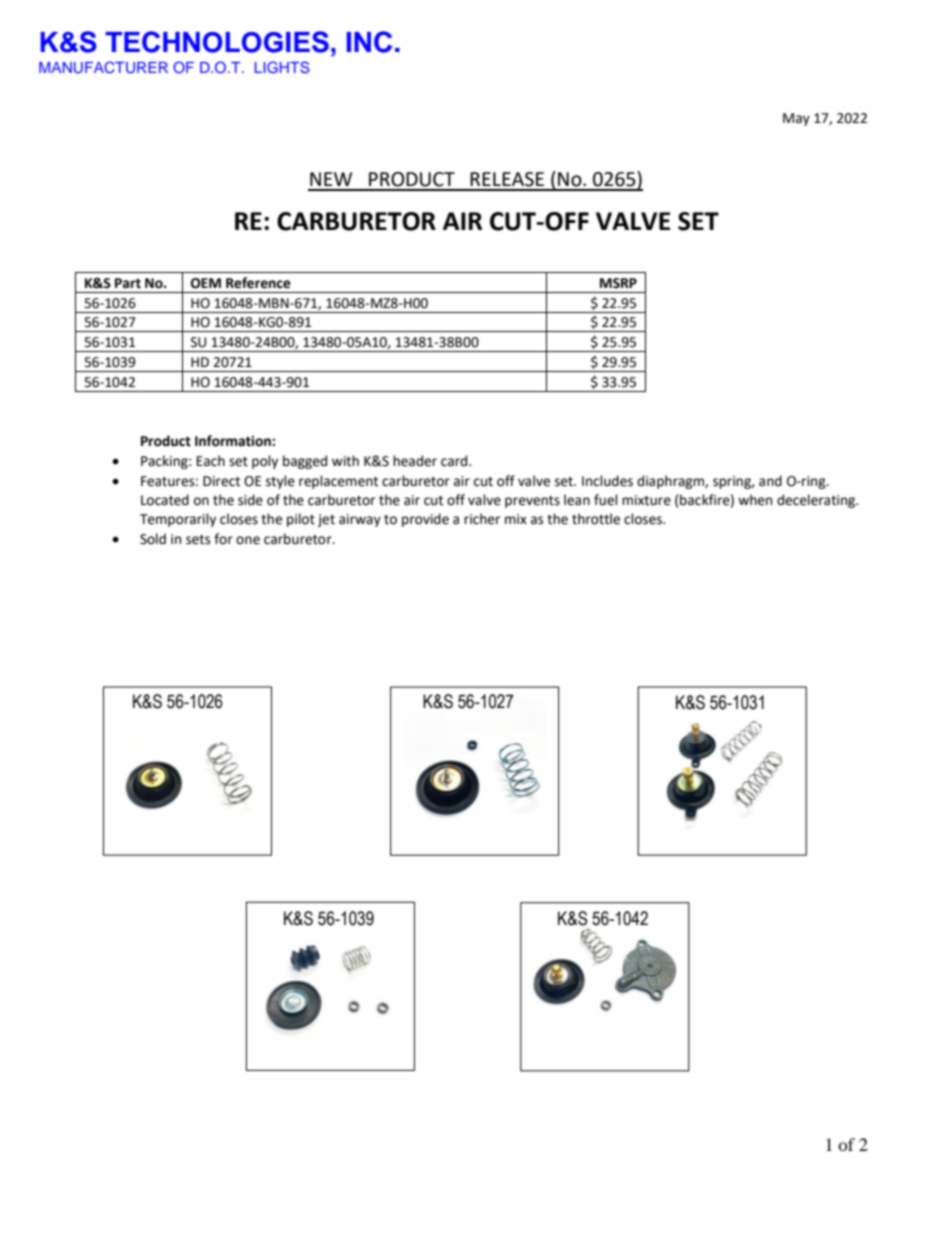 The image size is (952, 1233). I want to click on Temporarily, so click(178, 520).
